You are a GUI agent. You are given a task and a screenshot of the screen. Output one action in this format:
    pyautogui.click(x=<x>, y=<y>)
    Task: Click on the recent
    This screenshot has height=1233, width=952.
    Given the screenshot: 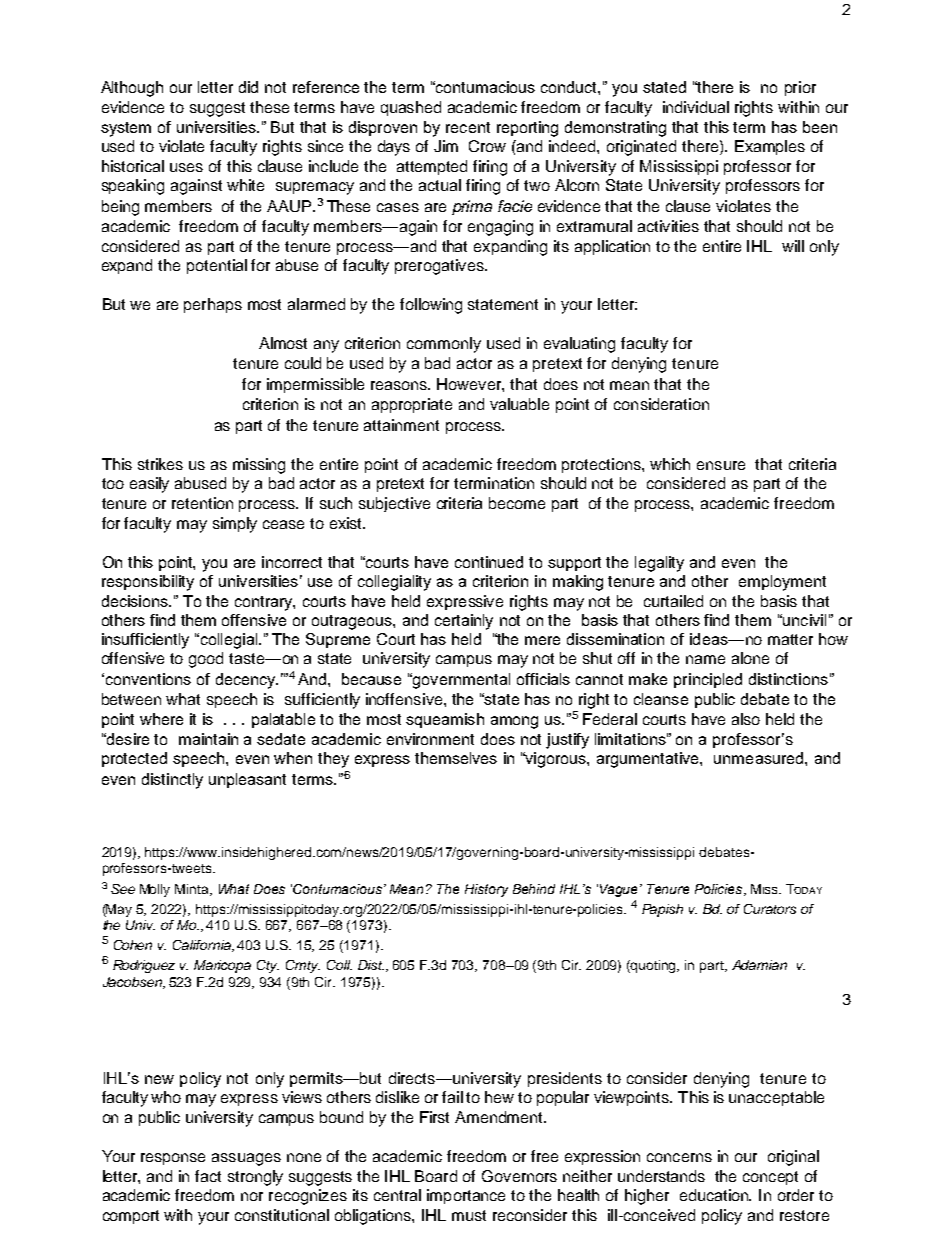 What is the action you would take?
    pyautogui.click(x=468, y=127)
